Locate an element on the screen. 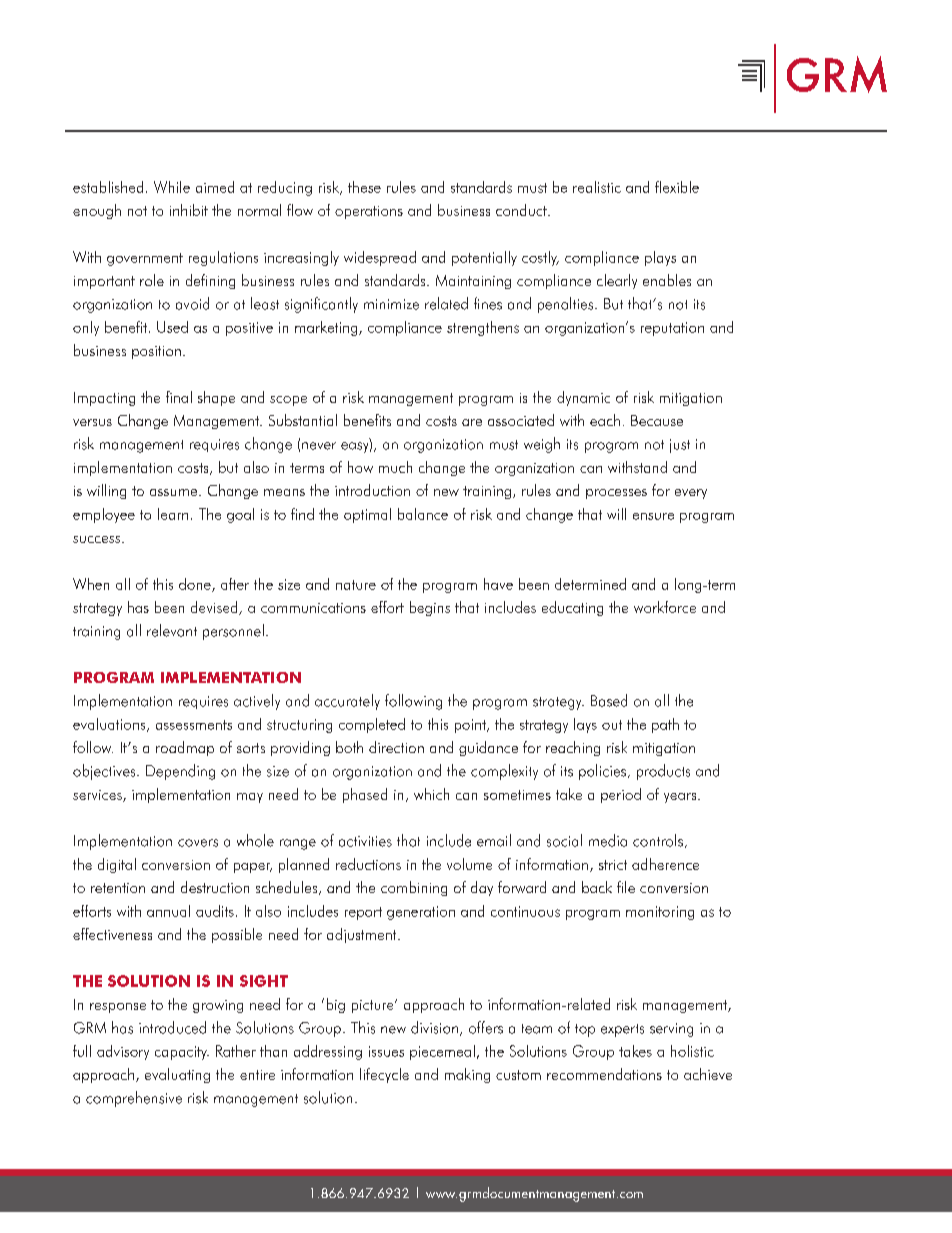 The width and height of the screenshot is (952, 1233). lifecycle is located at coordinates (384, 1075).
